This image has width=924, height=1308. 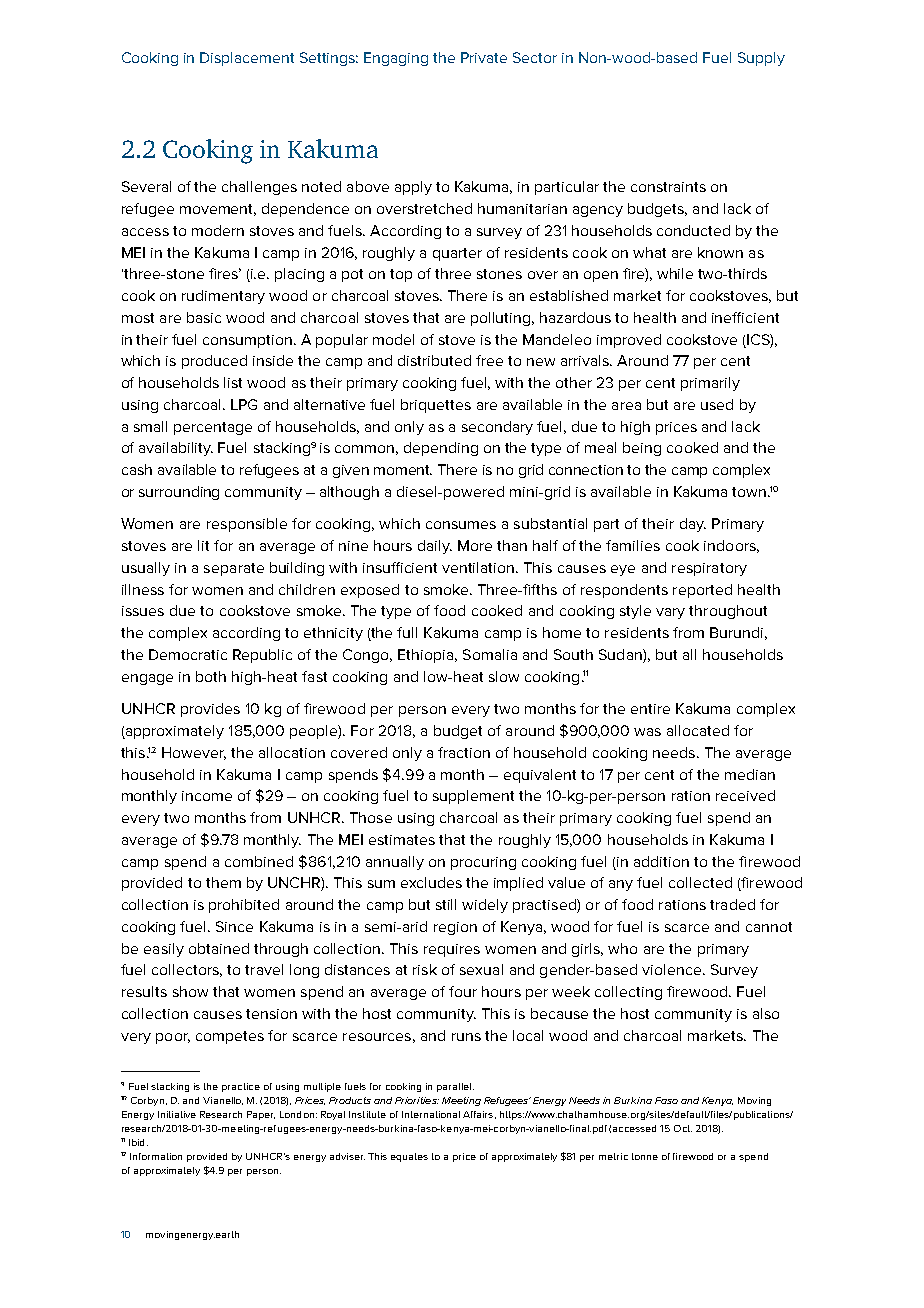 I want to click on Oct, so click(x=683, y=1128).
